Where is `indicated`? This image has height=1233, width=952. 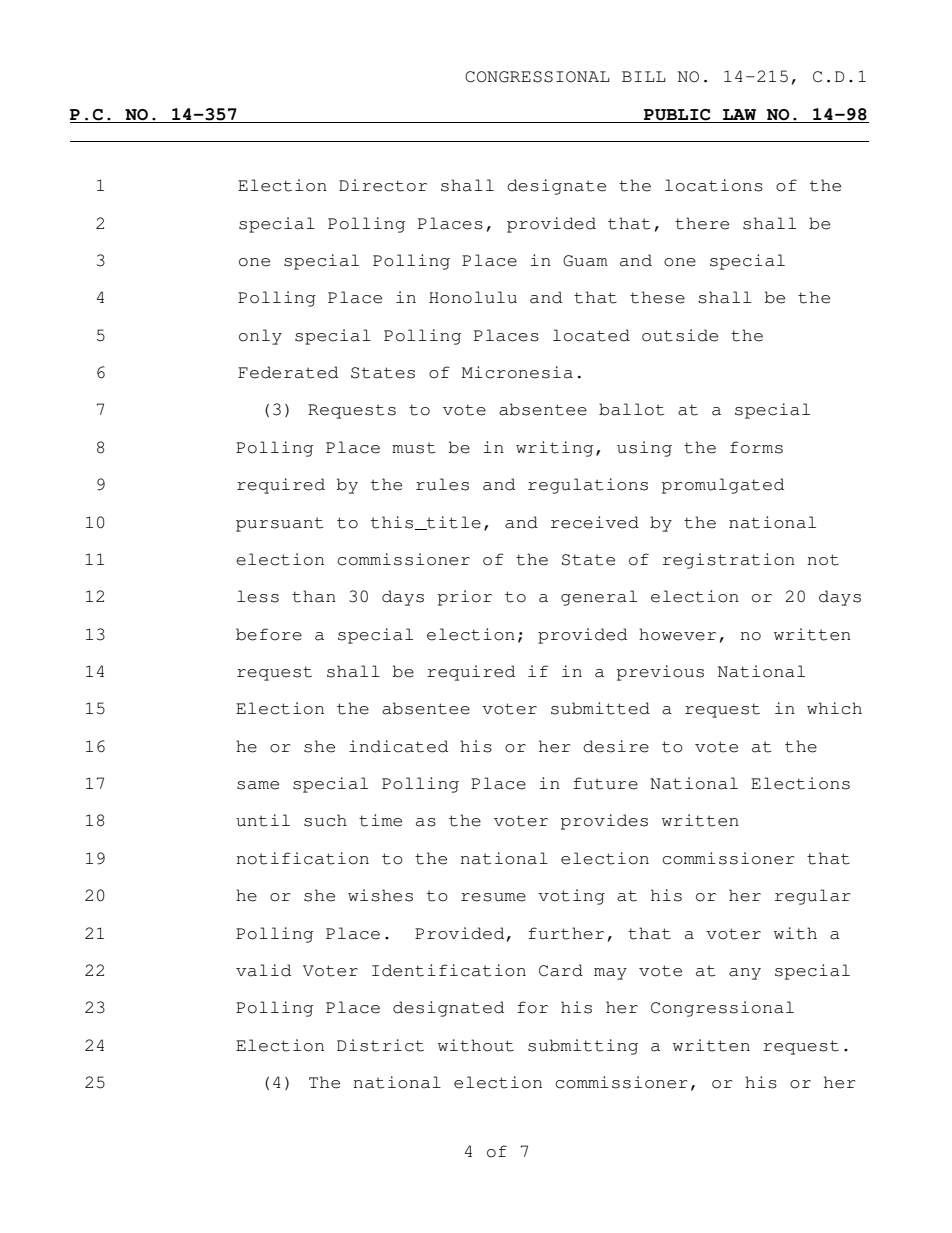
indicated is located at coordinates (398, 746).
